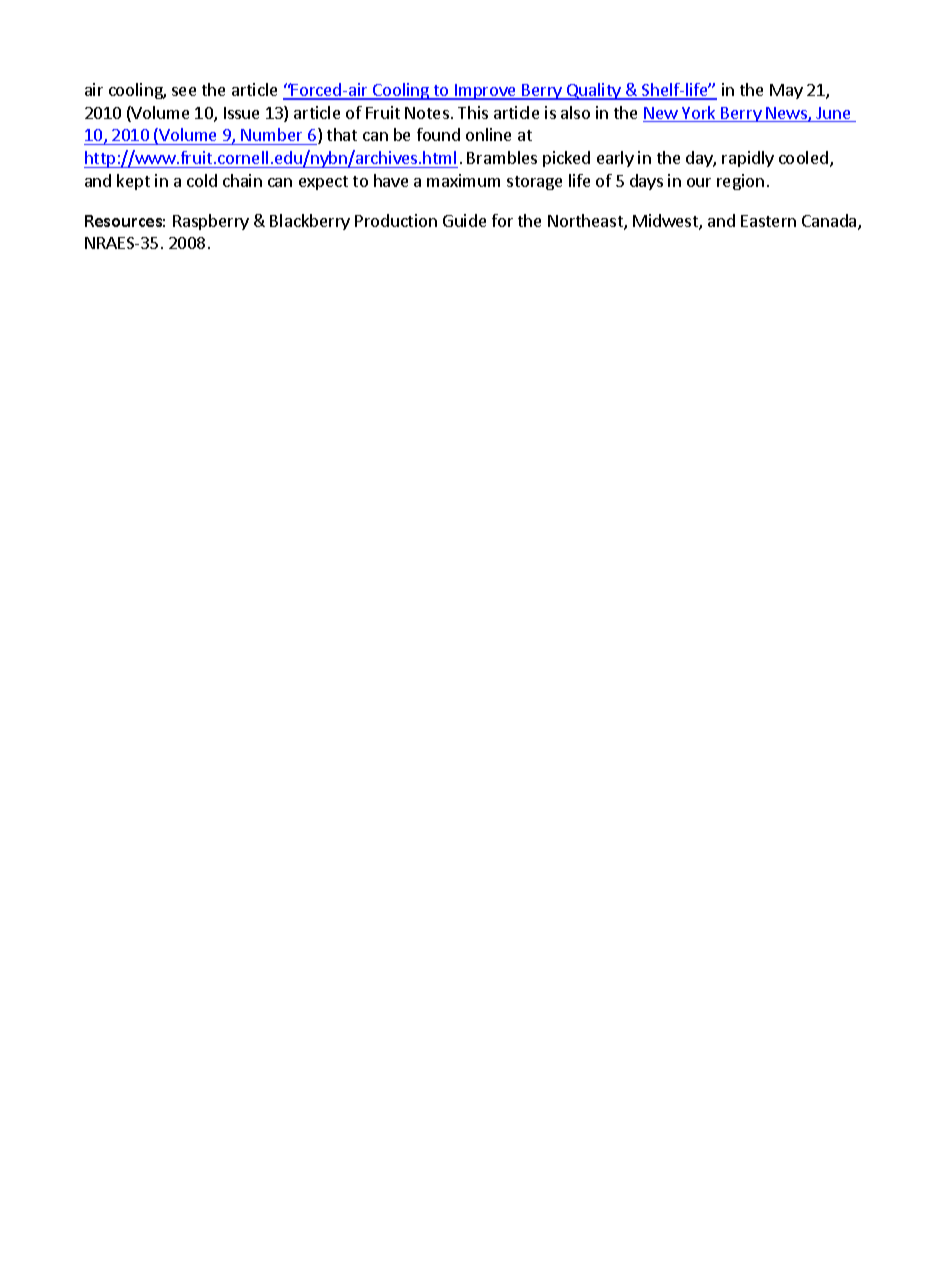 The width and height of the screenshot is (952, 1272). What do you see at coordinates (271, 134) in the screenshot?
I see `Number` at bounding box center [271, 134].
